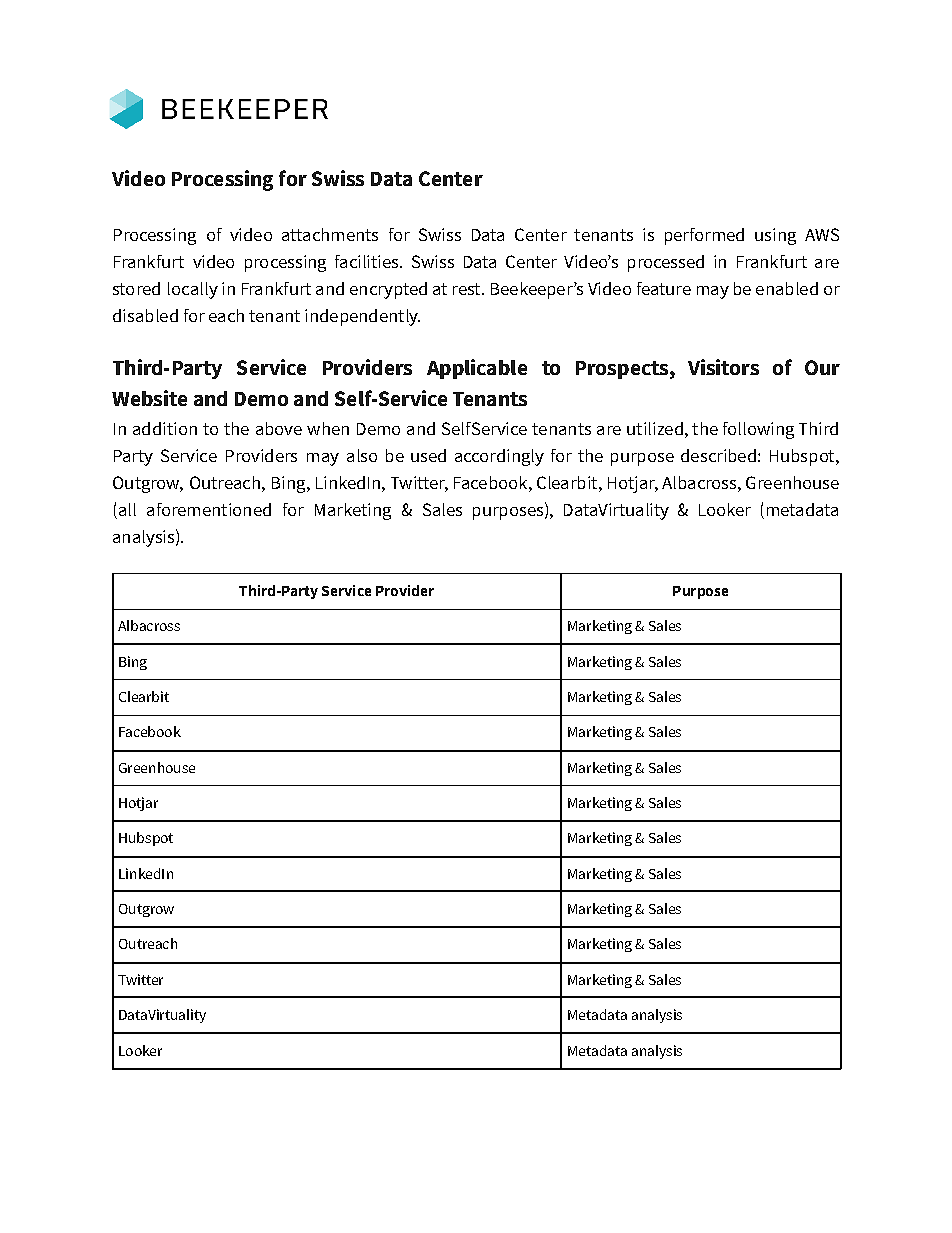 Image resolution: width=952 pixels, height=1233 pixels. I want to click on addition, so click(165, 428).
